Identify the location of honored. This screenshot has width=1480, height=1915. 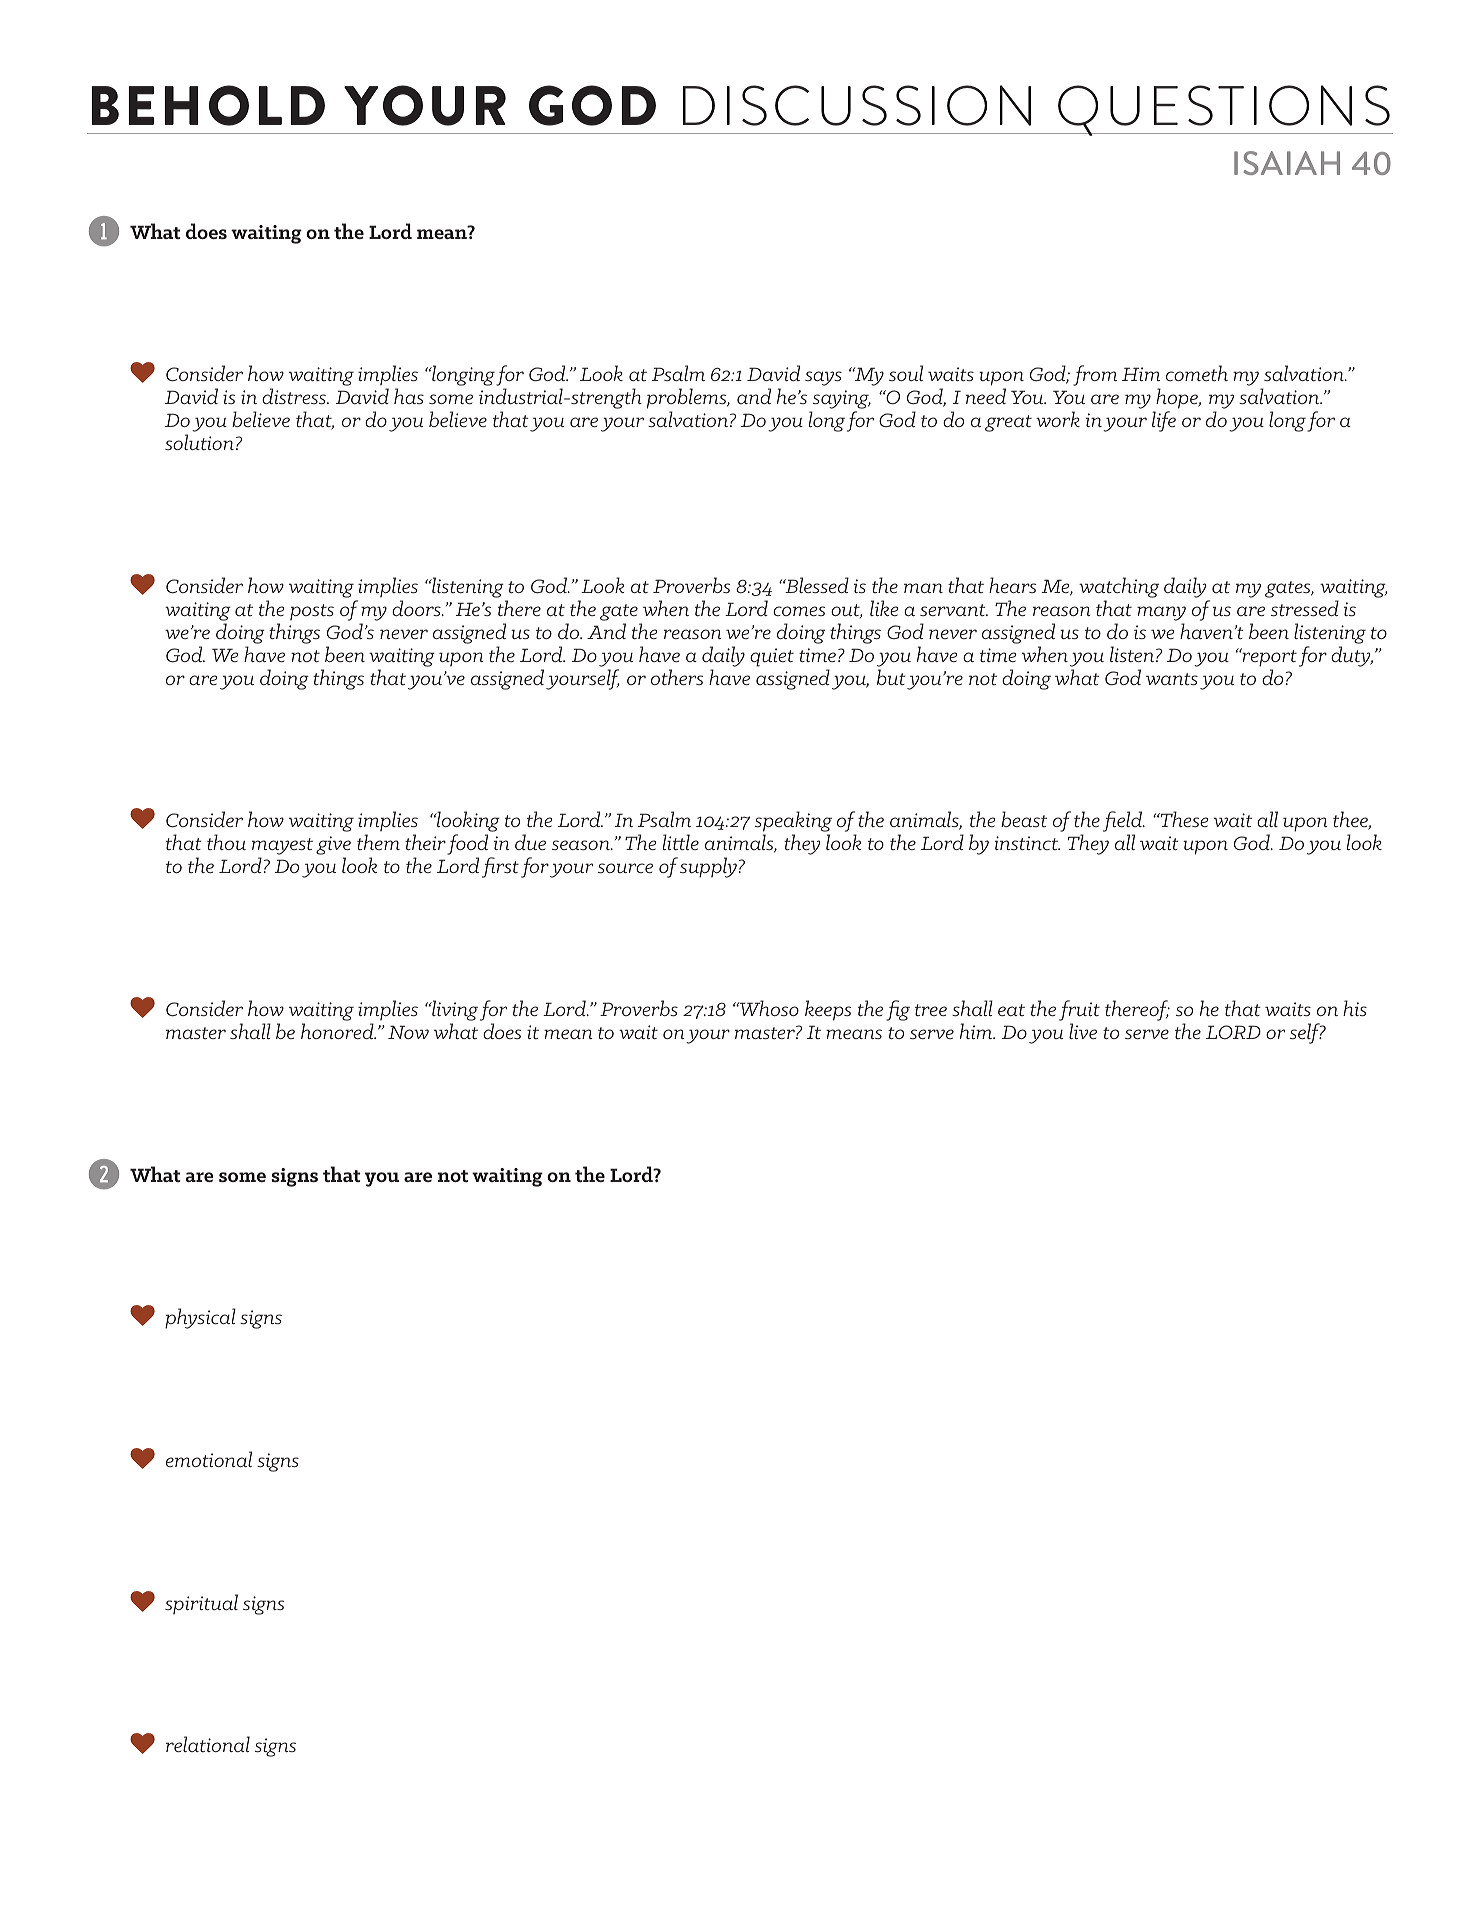
(338, 1031).
